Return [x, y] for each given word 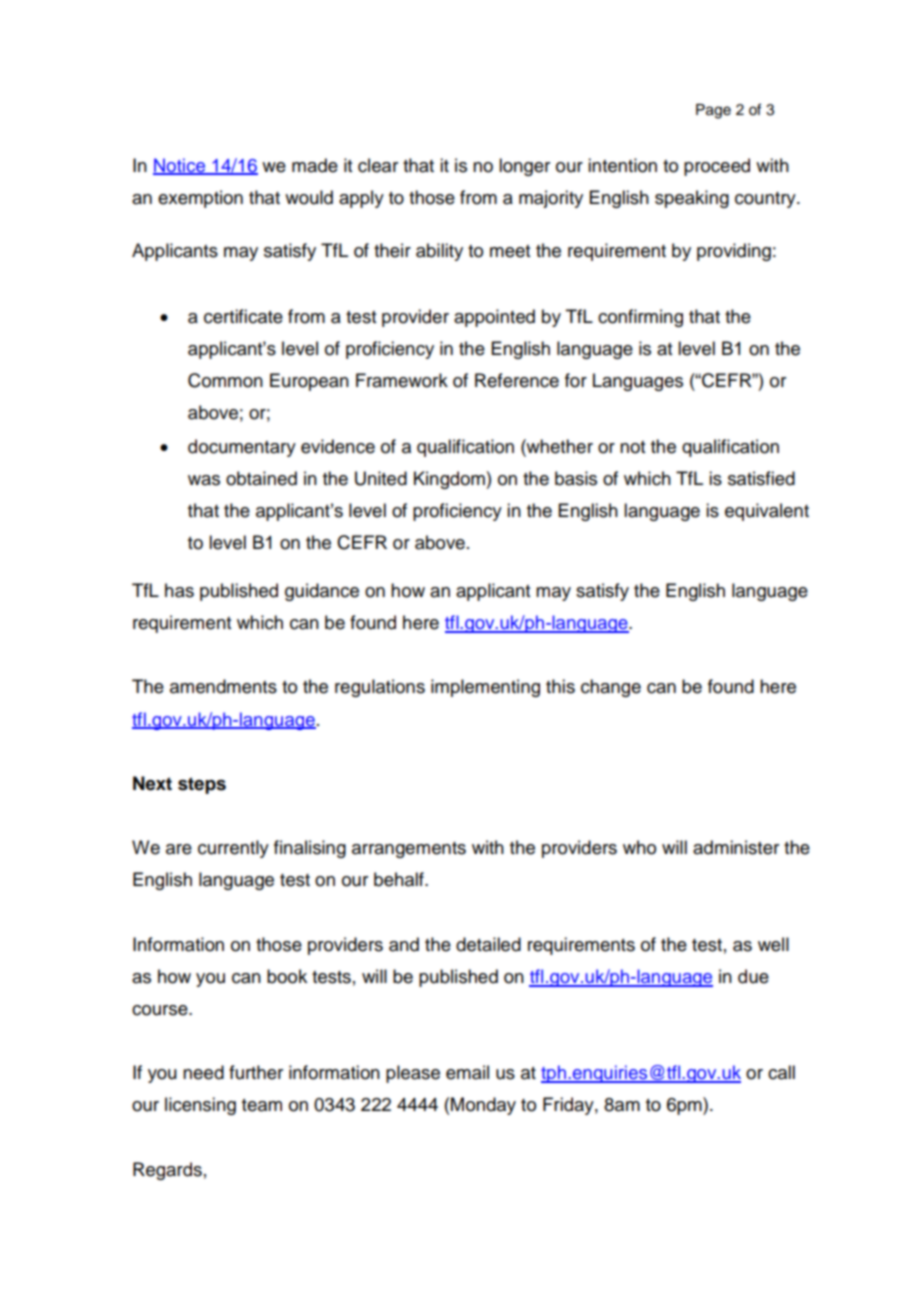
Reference [517, 380]
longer [524, 167]
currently [233, 849]
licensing [200, 1106]
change [611, 688]
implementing [485, 688]
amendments [223, 686]
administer [736, 847]
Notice [180, 166]
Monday [483, 1106]
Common [225, 380]
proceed [717, 167]
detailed [488, 944]
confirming [640, 318]
